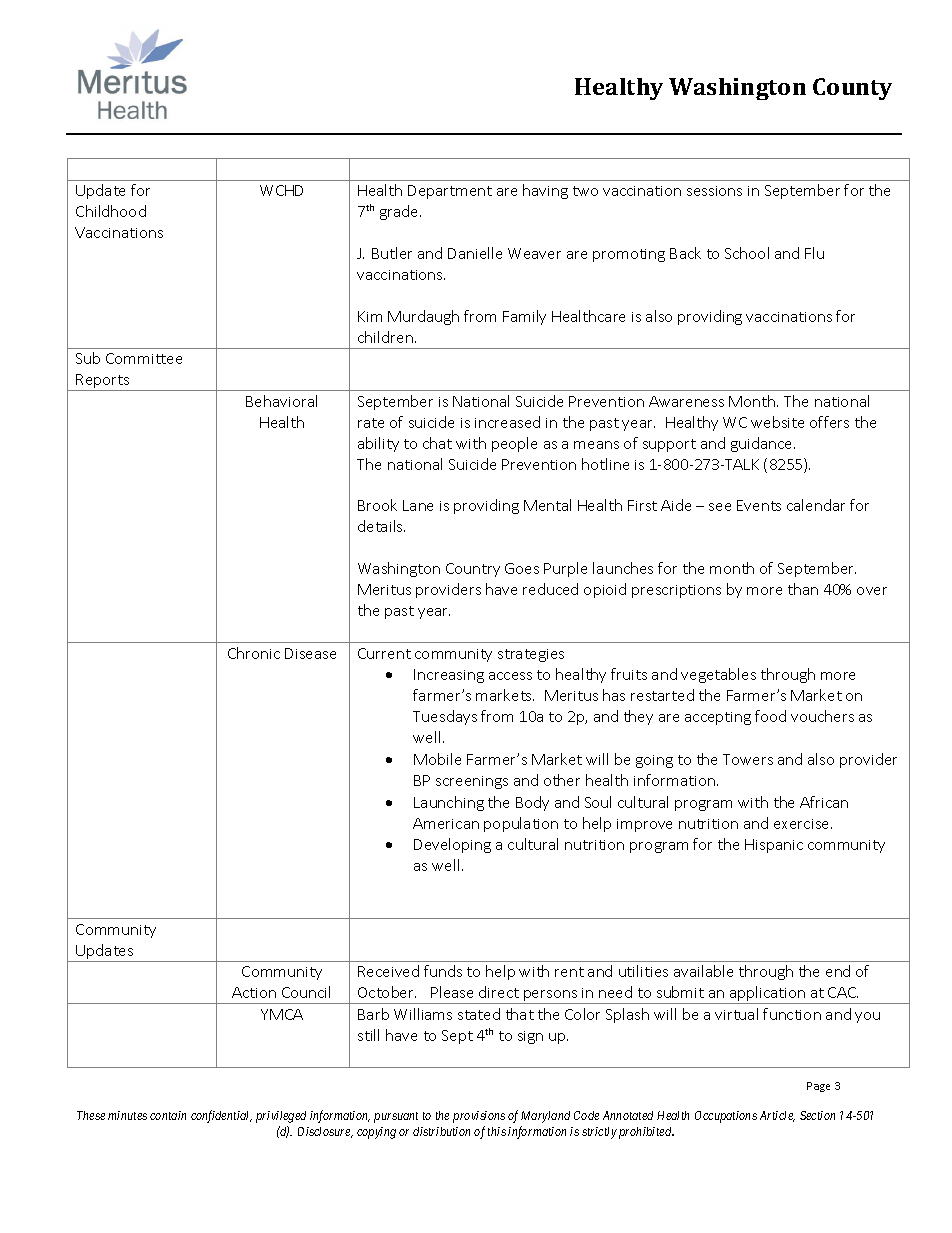  Describe the element at coordinates (254, 992) in the screenshot. I see `Action` at that location.
